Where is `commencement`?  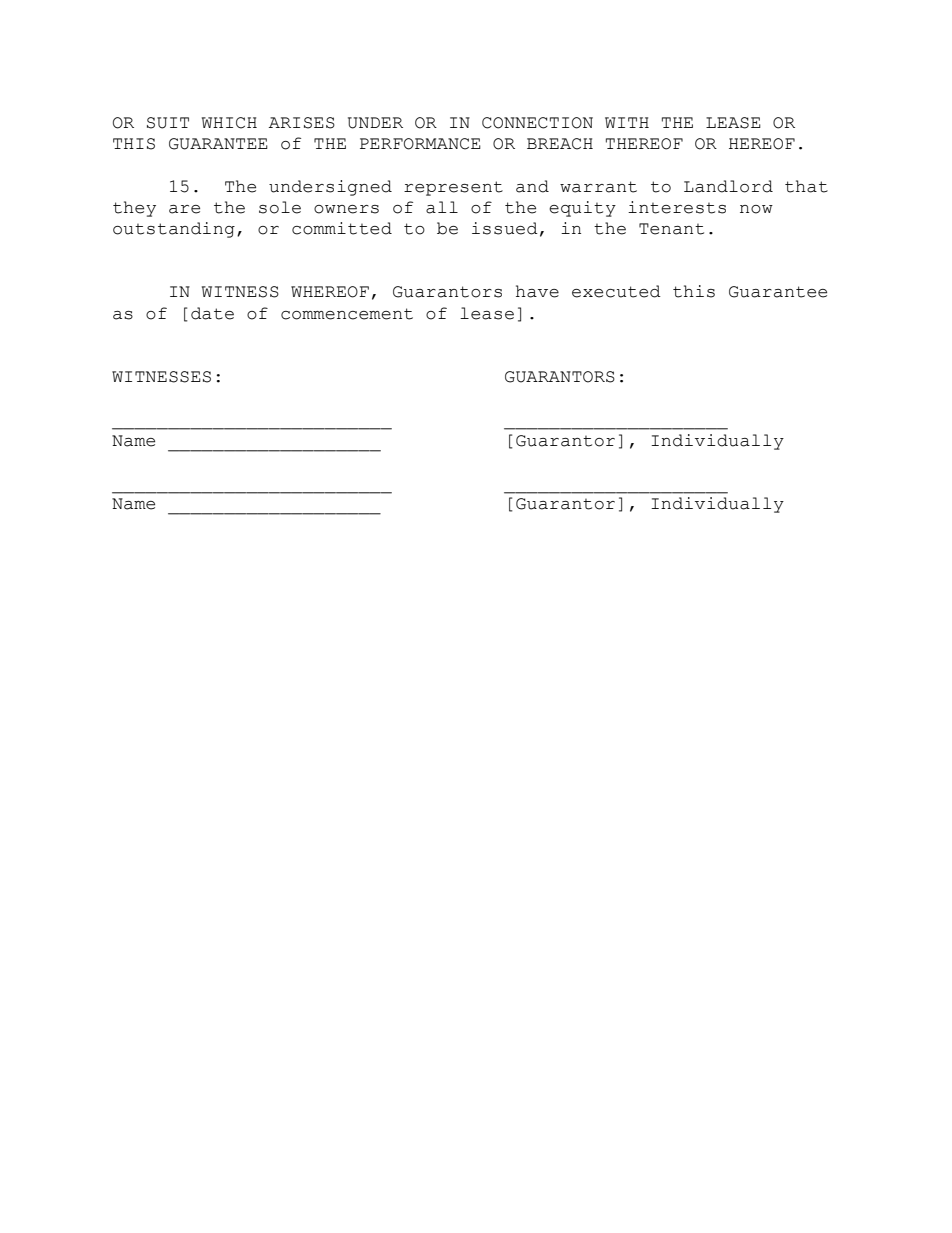
commencement is located at coordinates (347, 314).
